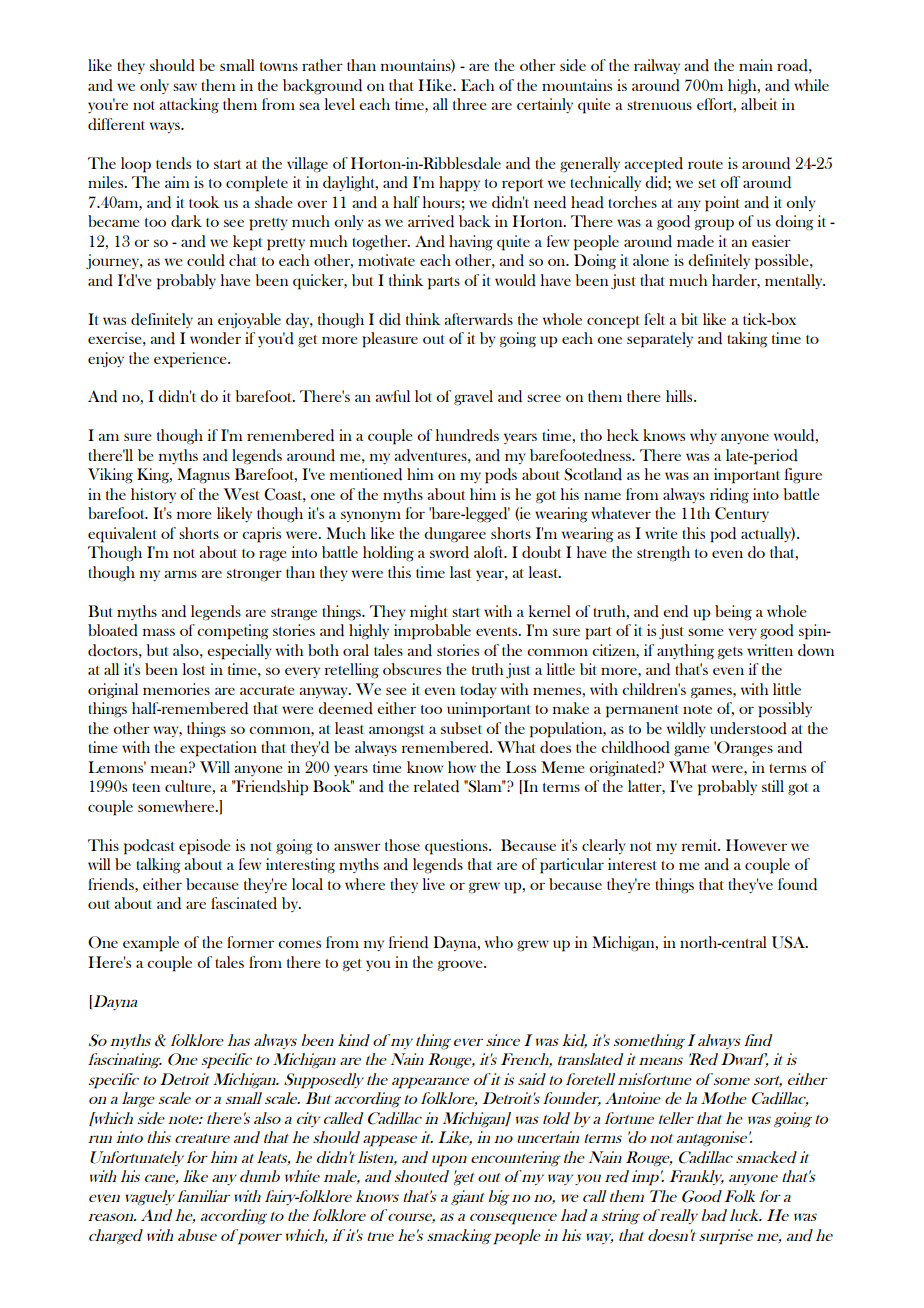  I want to click on albeit, so click(759, 104).
